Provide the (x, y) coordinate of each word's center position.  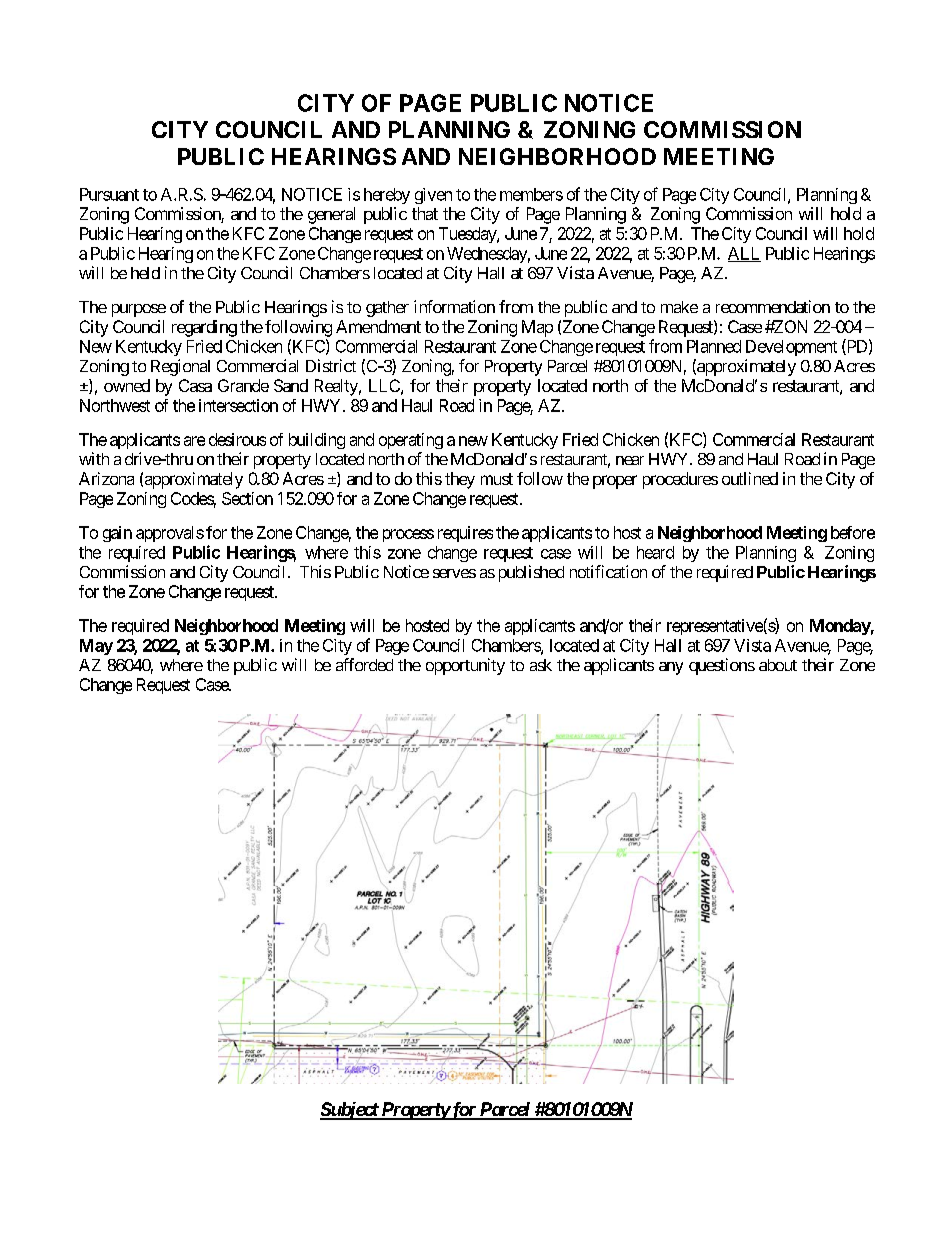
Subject (350, 1111)
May (96, 647)
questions (722, 666)
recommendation (773, 306)
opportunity (465, 666)
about (778, 665)
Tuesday (468, 235)
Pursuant (109, 194)
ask (541, 665)
